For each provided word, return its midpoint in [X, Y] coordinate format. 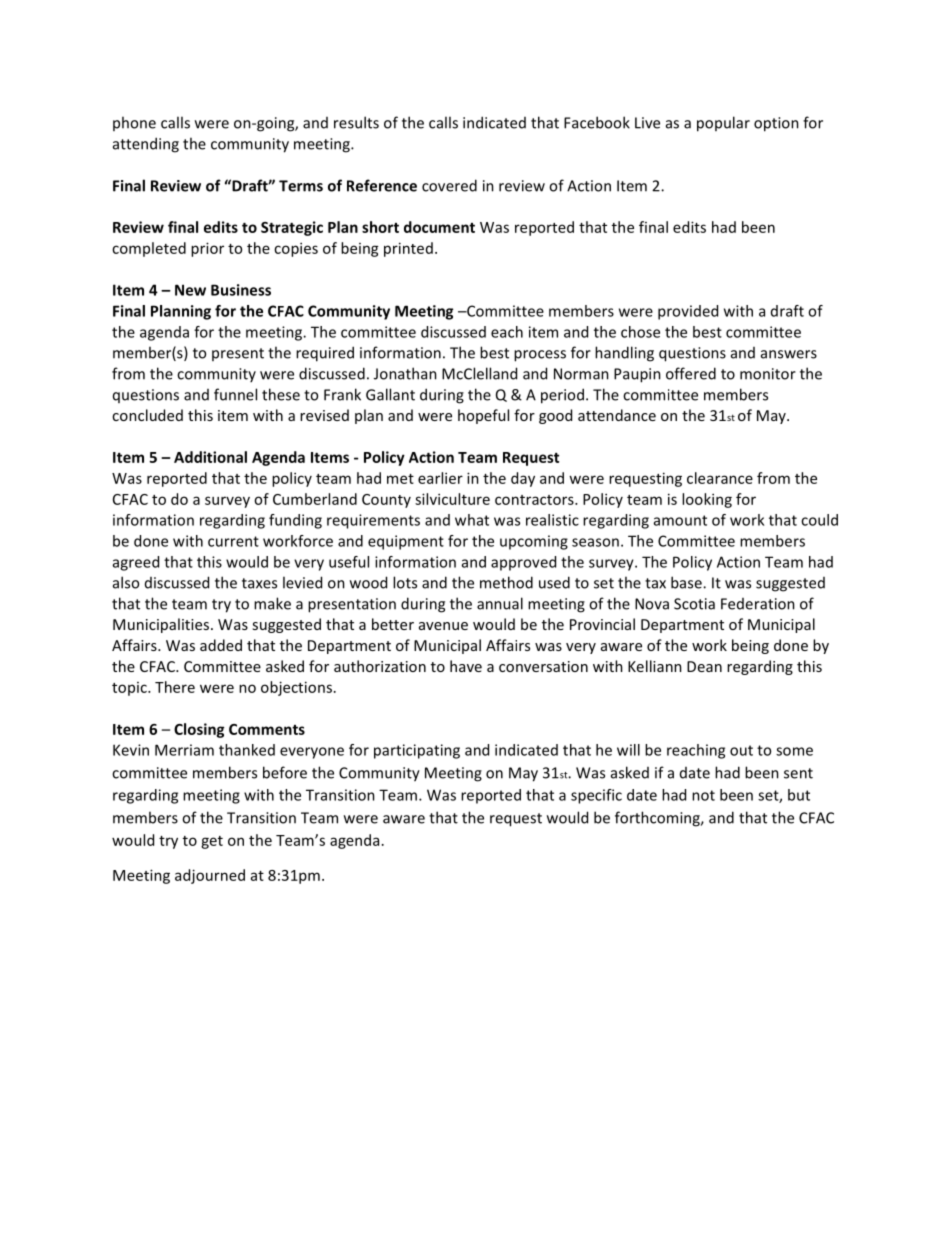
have [466, 666]
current [233, 541]
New [190, 290]
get [212, 842]
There [175, 687]
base [687, 582]
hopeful [483, 416]
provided [688, 312]
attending [146, 145]
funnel [235, 394]
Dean [704, 666]
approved [523, 563]
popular [723, 124]
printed [408, 249]
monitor [768, 374]
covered [449, 185]
